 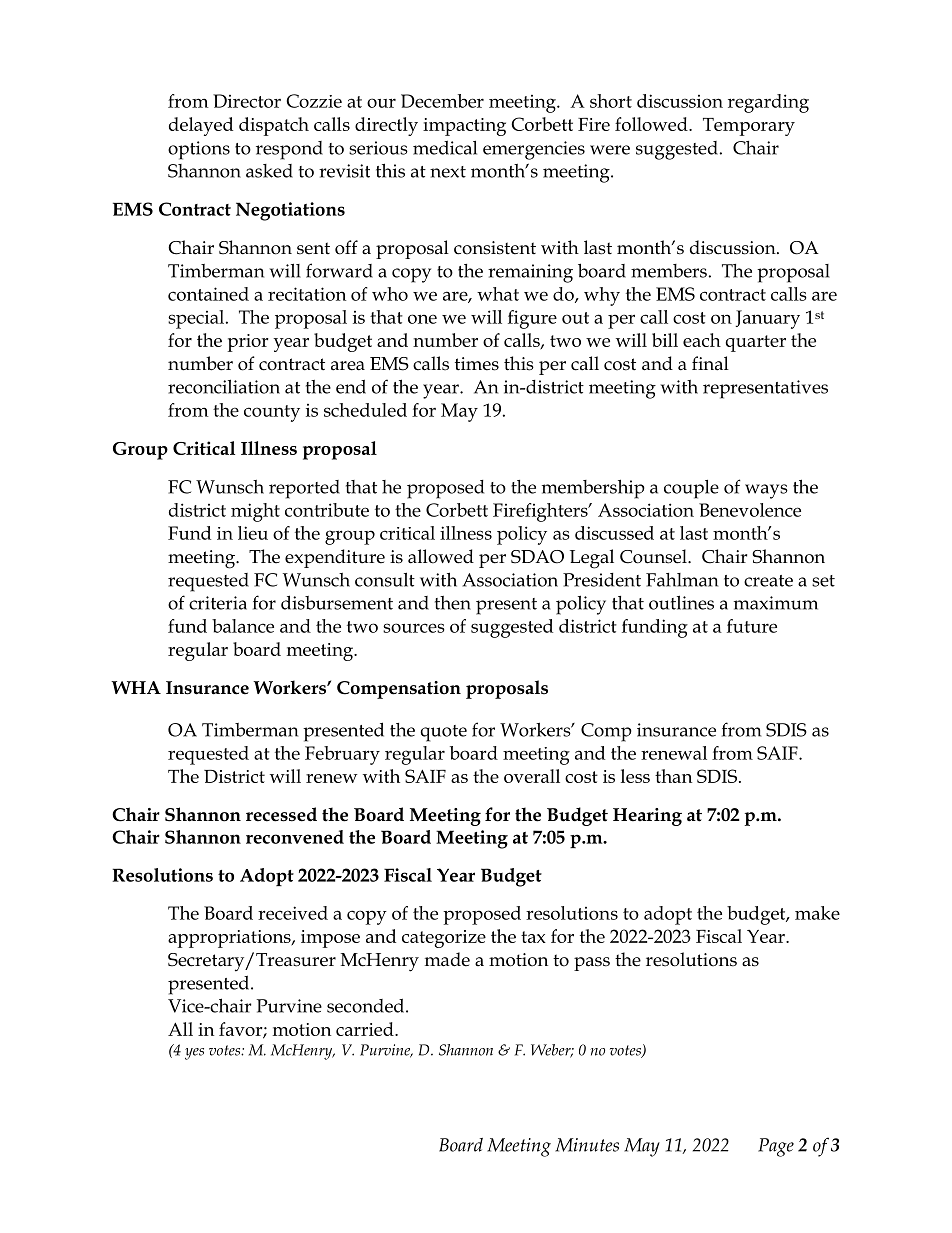 I want to click on emergencies, so click(x=534, y=150).
